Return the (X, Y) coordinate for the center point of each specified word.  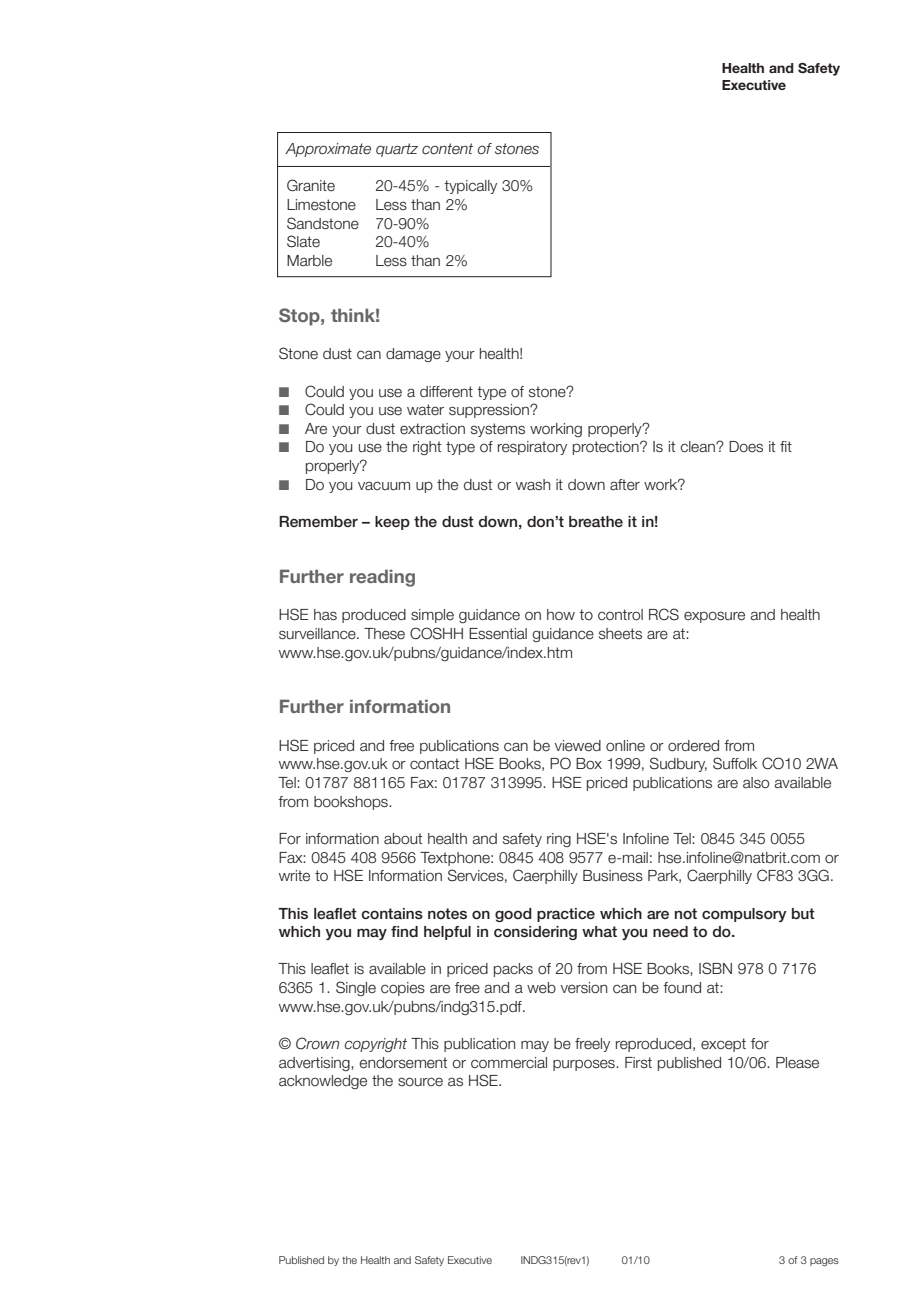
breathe (596, 521)
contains (392, 914)
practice (566, 915)
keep (392, 523)
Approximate (328, 150)
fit (786, 446)
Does (746, 447)
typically (470, 187)
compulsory (744, 915)
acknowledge (323, 1082)
